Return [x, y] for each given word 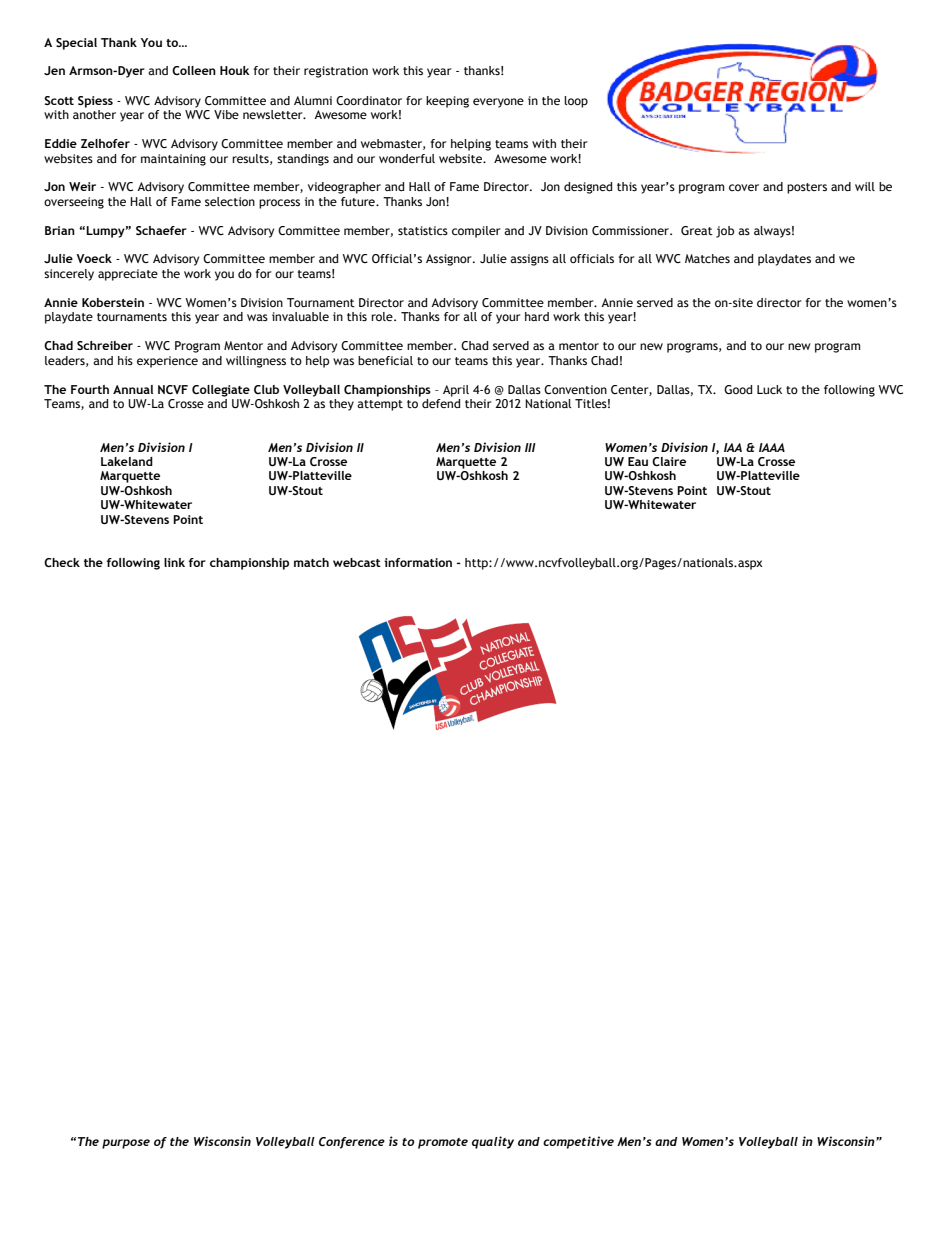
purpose [126, 1144]
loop [576, 102]
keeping [447, 102]
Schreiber [105, 345]
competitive [578, 1142]
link [174, 562]
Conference [352, 1143]
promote [443, 1143]
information [418, 562]
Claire [669, 461]
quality [493, 1142]
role [383, 316]
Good [738, 389]
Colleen [194, 70]
